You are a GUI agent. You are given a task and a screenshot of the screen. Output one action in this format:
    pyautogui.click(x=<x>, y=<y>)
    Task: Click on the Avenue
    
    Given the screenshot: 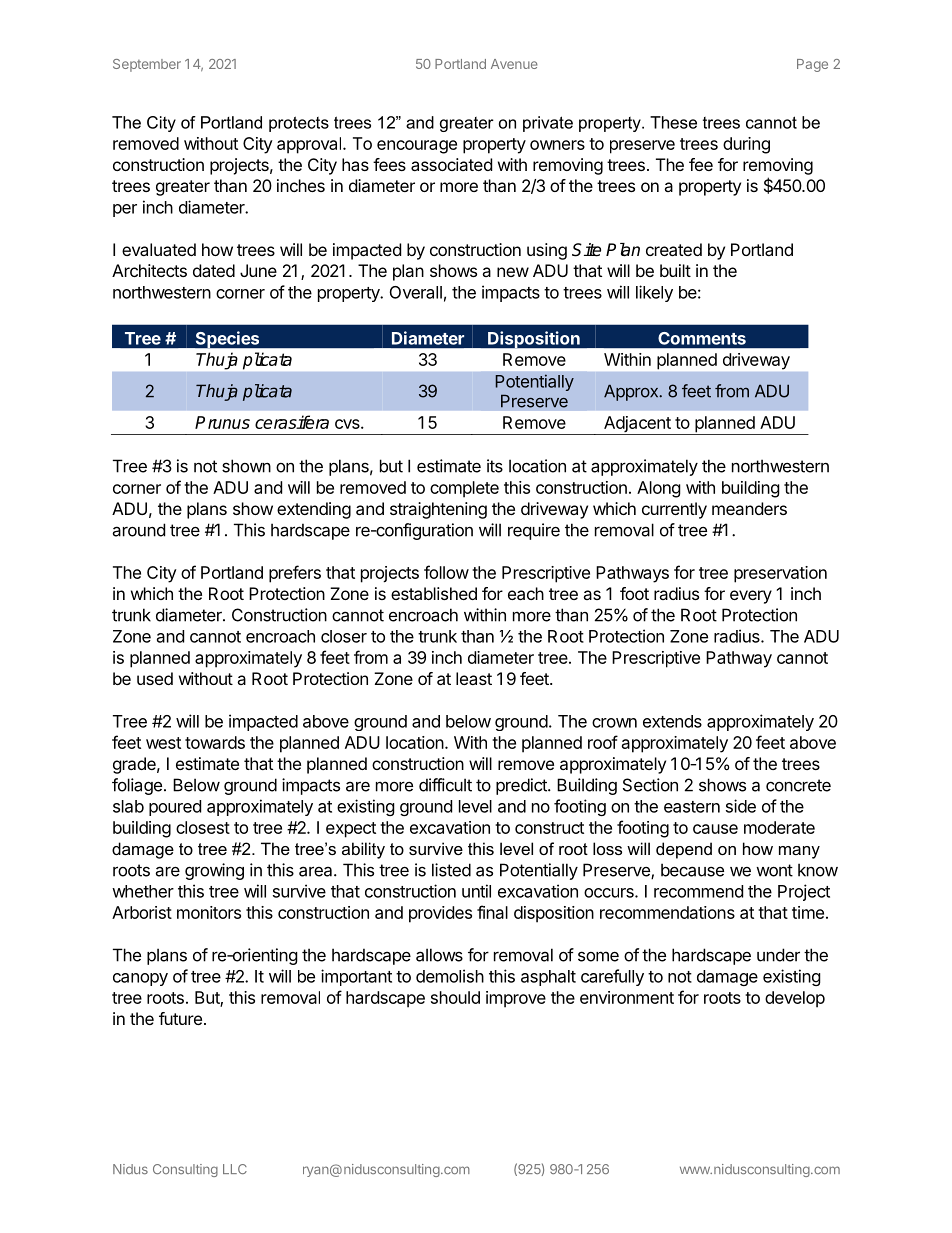 What is the action you would take?
    pyautogui.click(x=514, y=64)
